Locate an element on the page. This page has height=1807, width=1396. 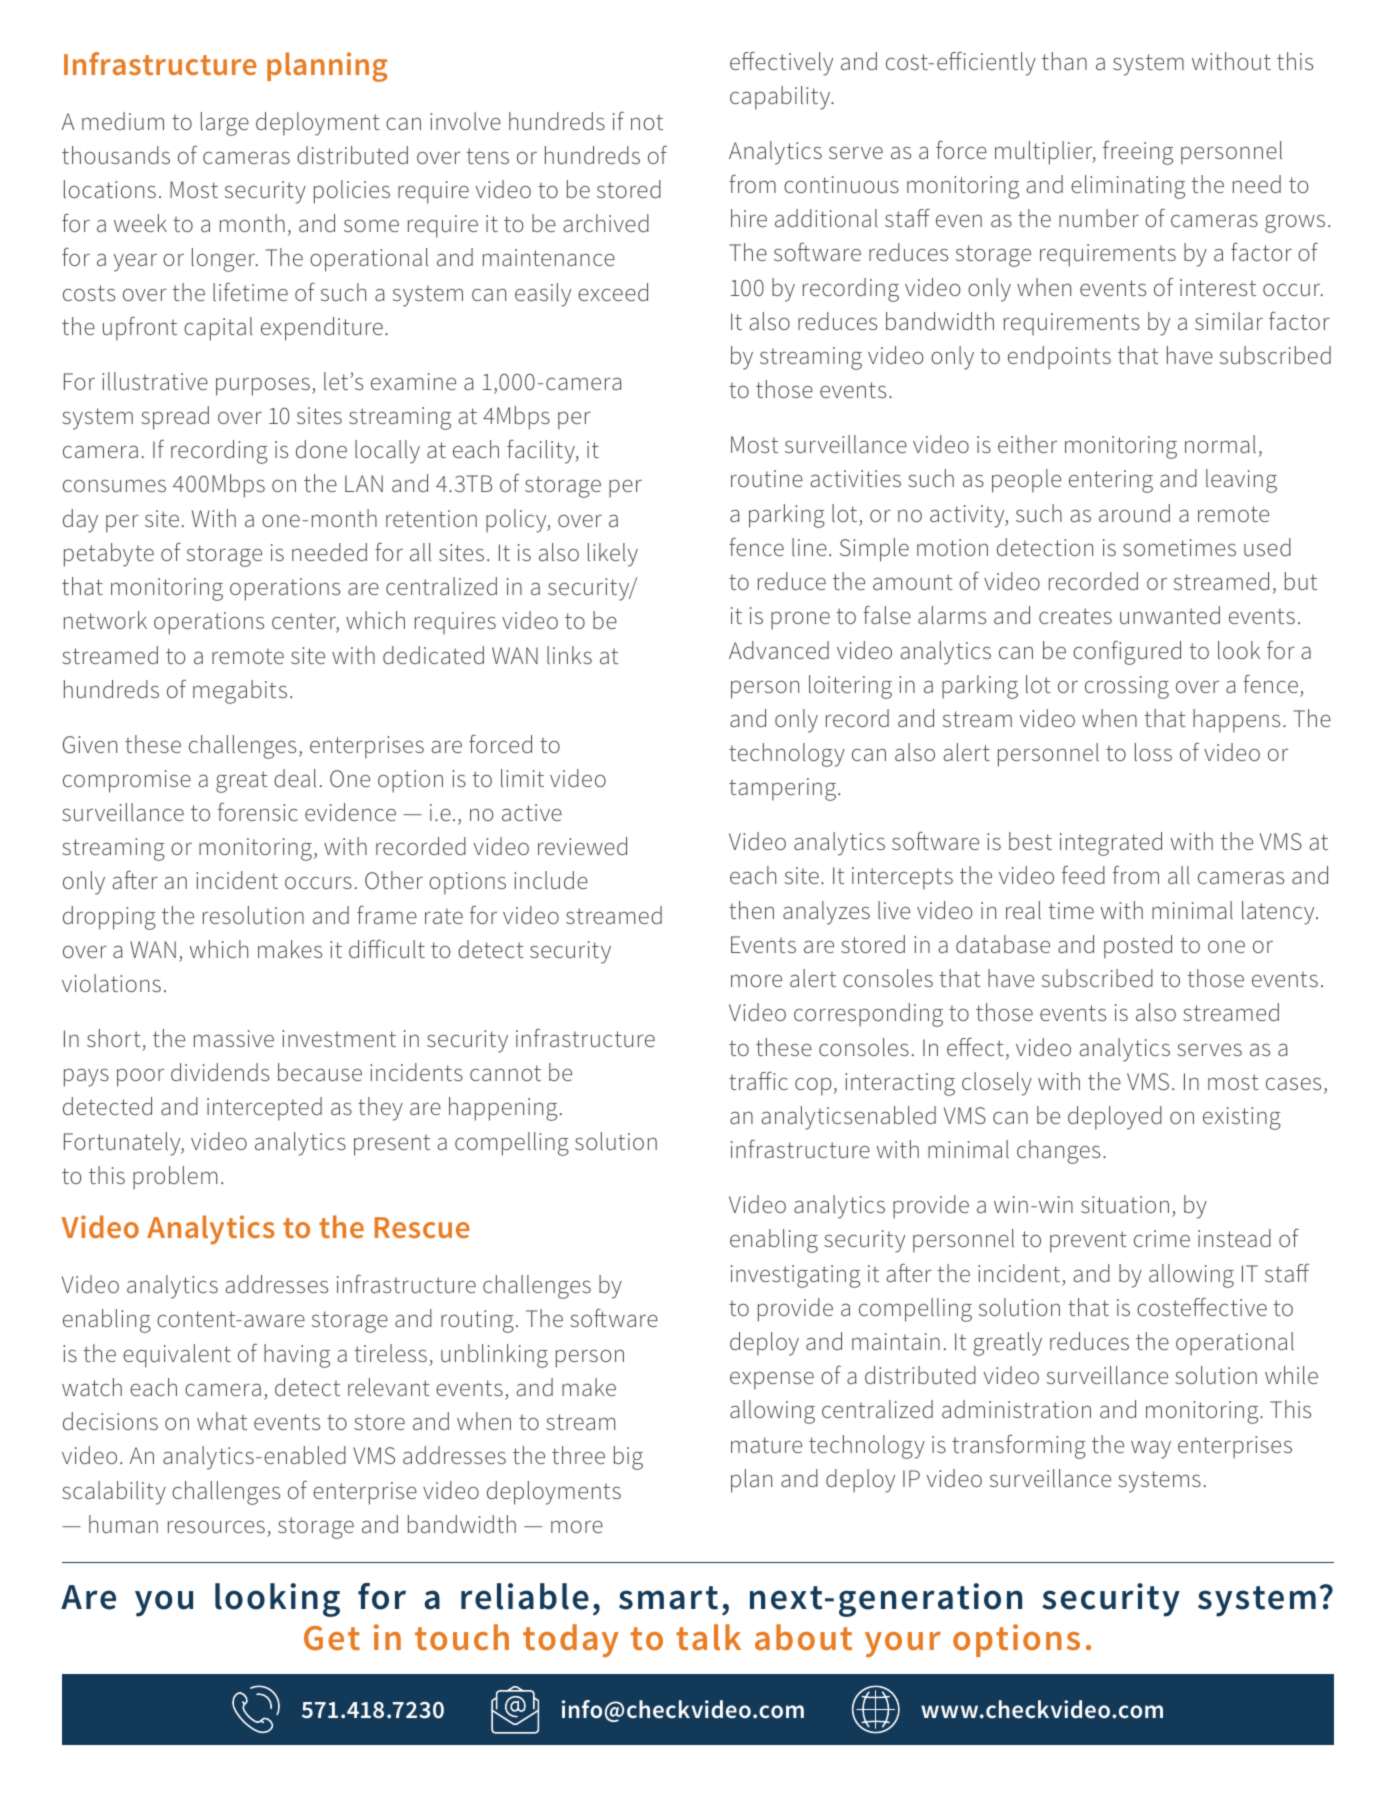
then is located at coordinates (751, 910).
